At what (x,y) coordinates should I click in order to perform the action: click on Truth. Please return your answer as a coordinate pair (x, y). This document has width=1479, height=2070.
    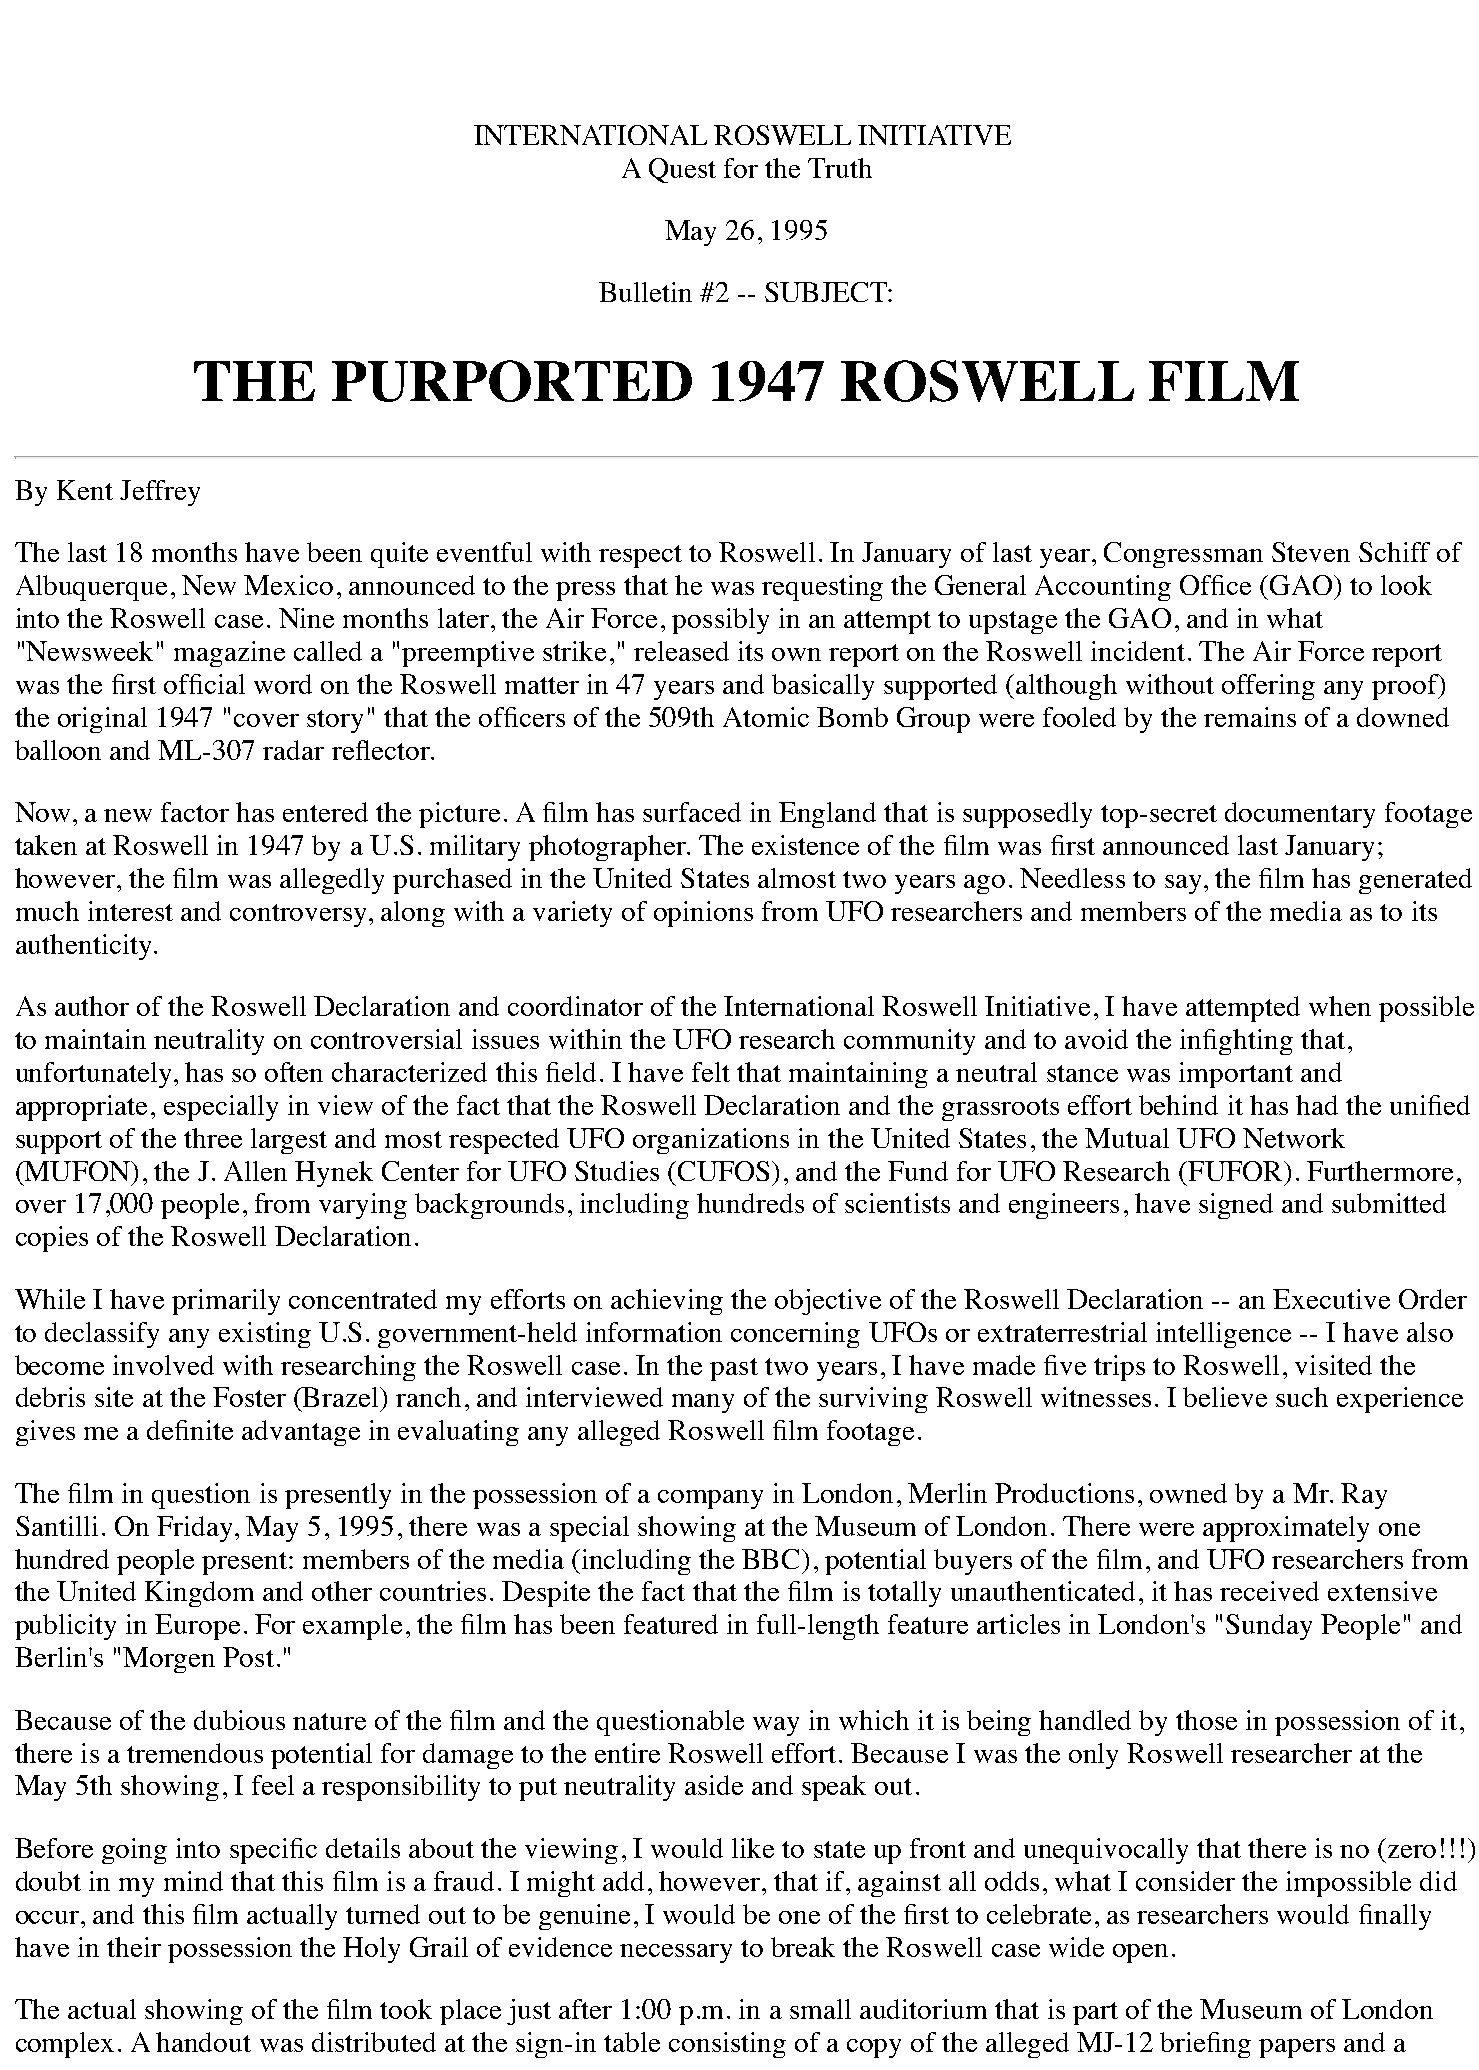
    Looking at the image, I should click on (840, 168).
